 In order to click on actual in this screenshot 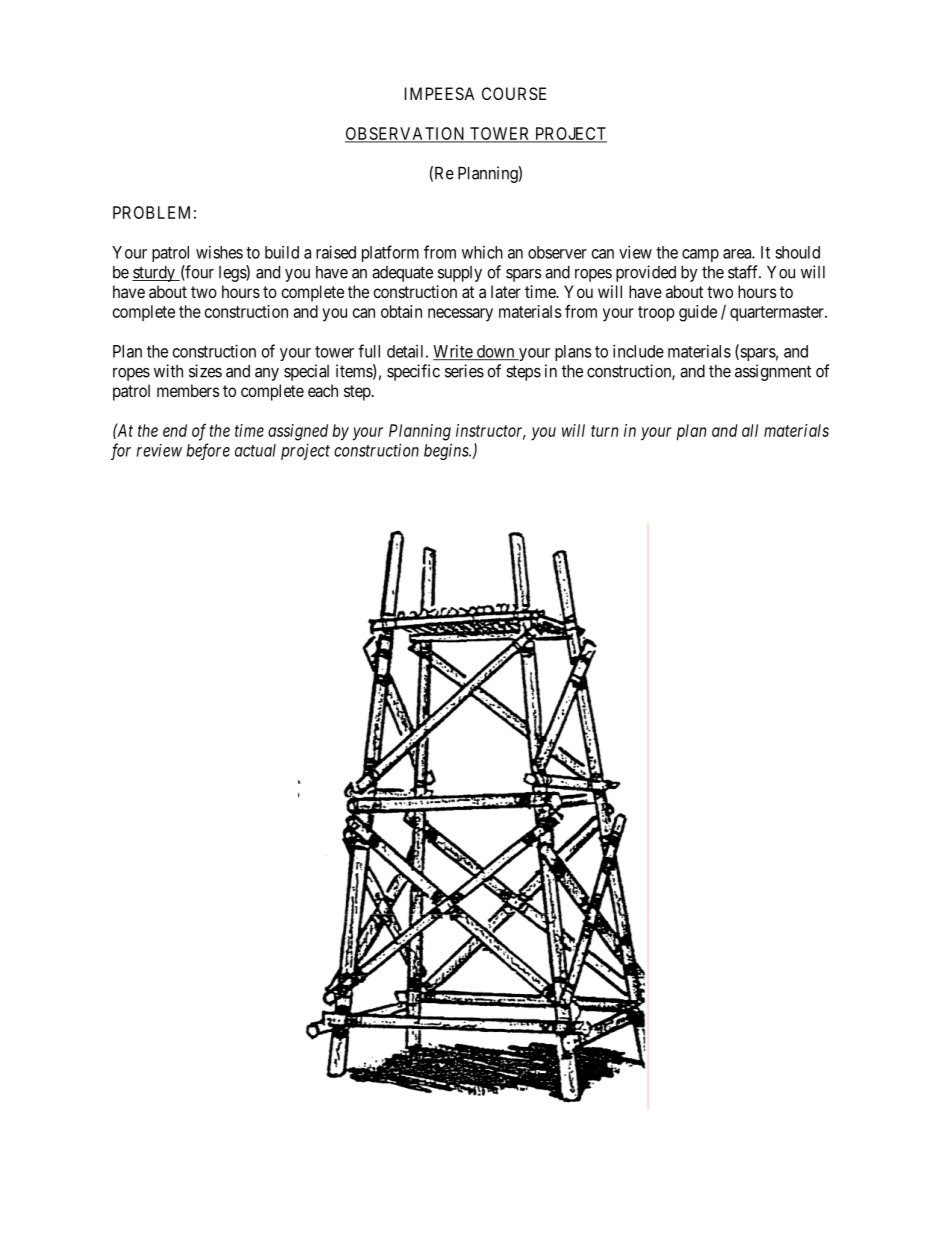, I will do `click(255, 450)`.
